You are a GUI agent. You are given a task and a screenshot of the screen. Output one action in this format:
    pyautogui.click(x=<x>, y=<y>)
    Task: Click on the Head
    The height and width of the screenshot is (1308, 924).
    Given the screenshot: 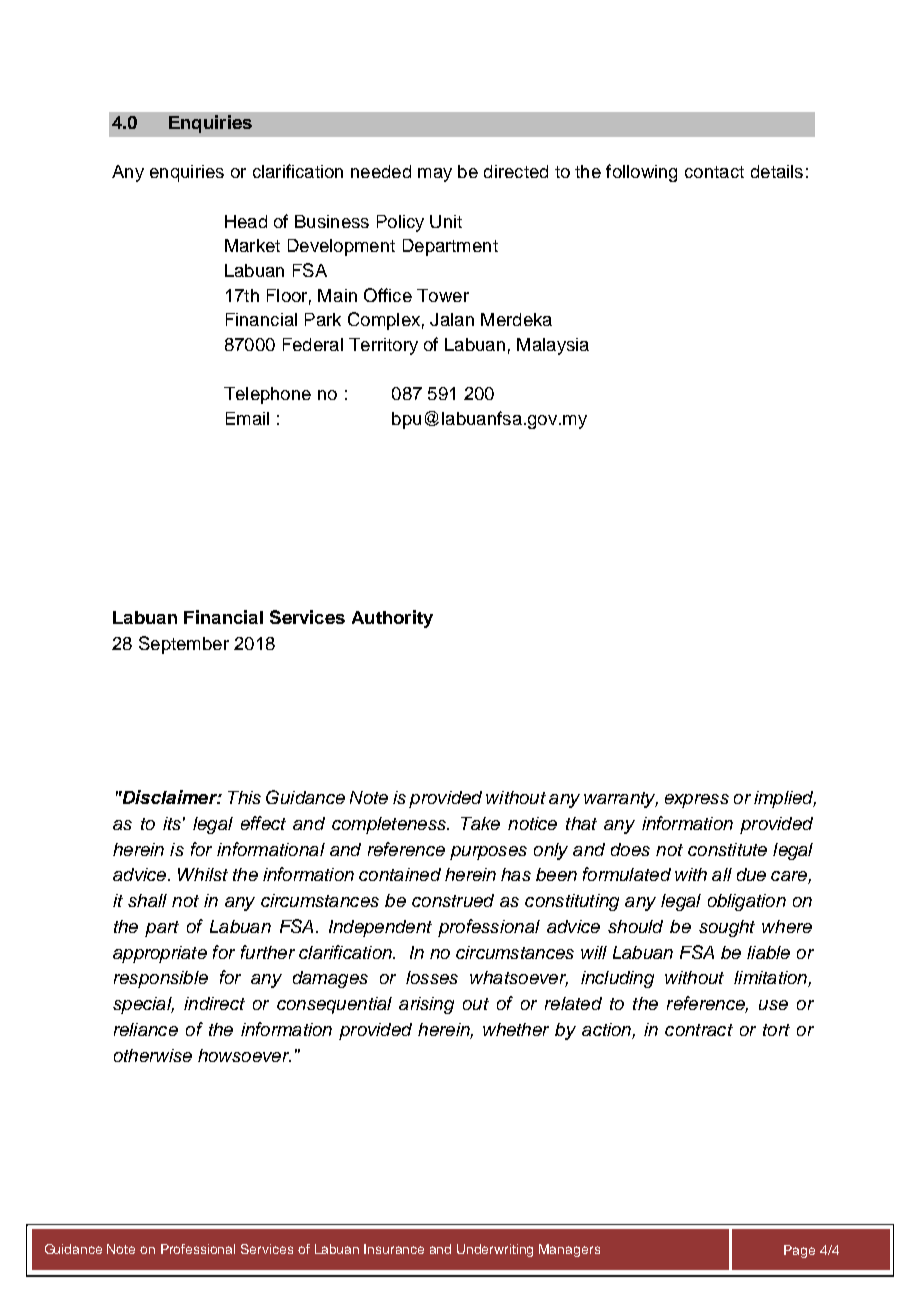 What is the action you would take?
    pyautogui.click(x=246, y=221)
